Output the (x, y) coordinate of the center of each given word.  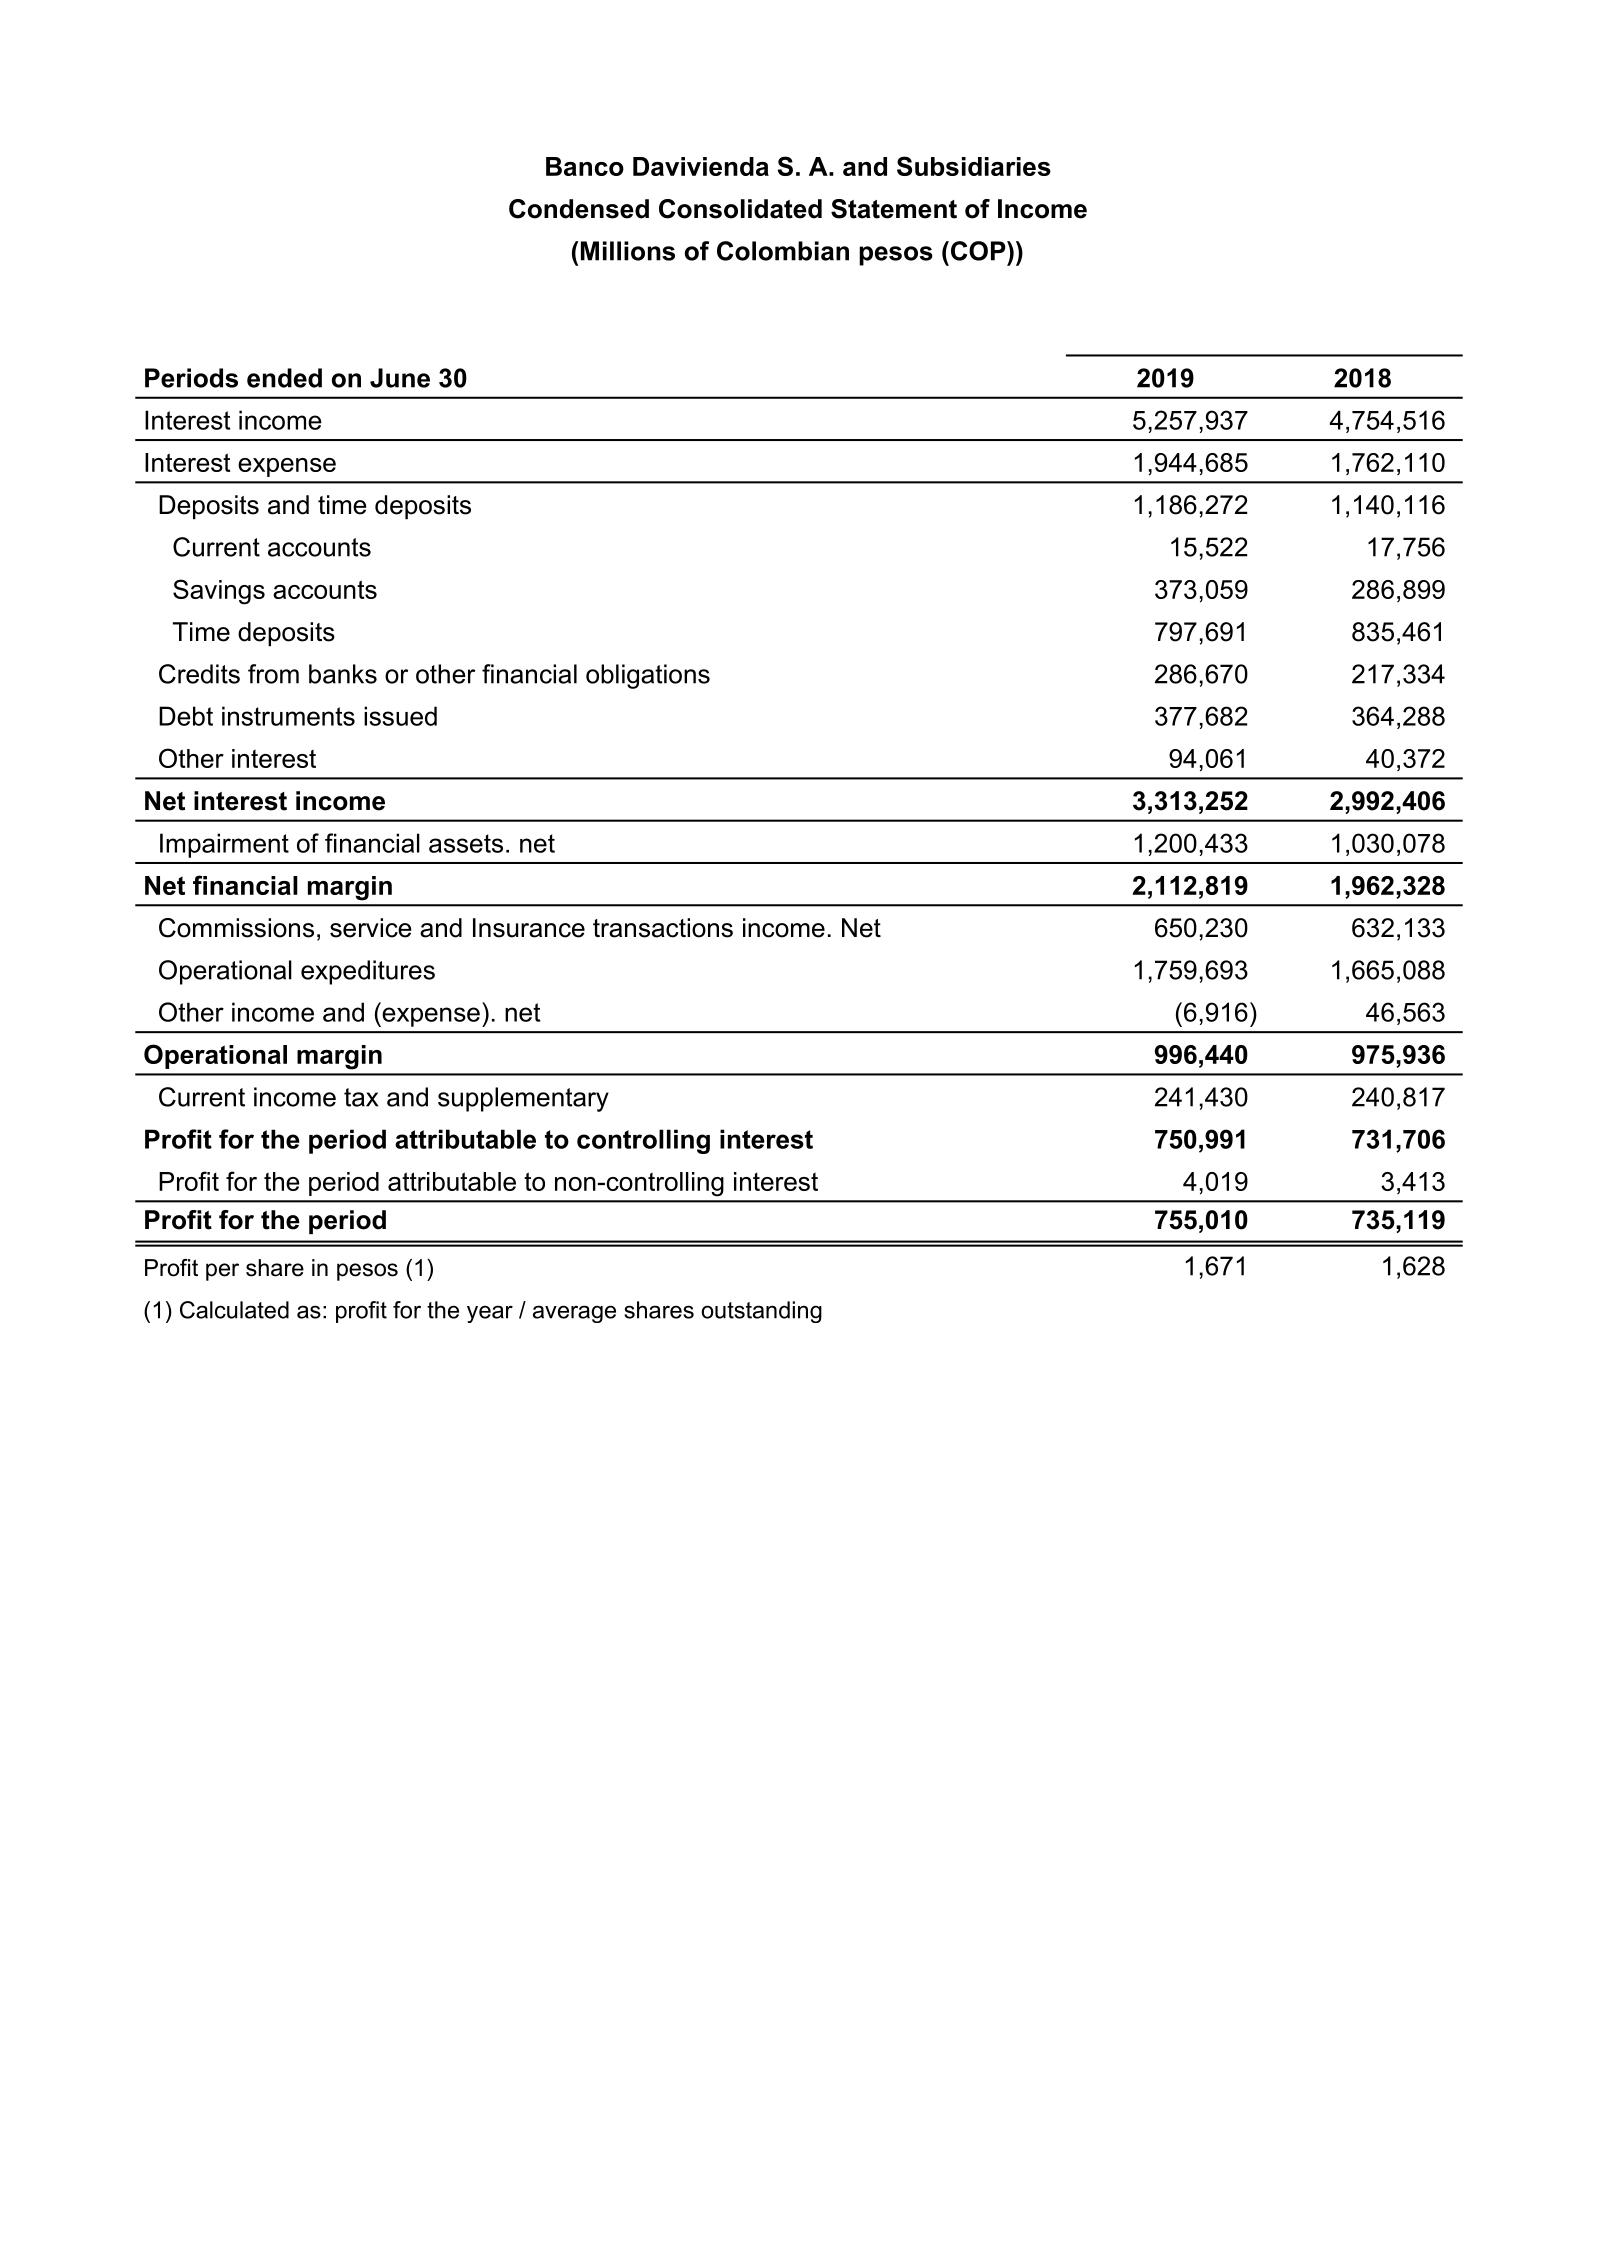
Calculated (234, 1310)
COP (978, 251)
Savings (219, 592)
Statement (894, 209)
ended (284, 378)
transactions (663, 928)
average (574, 1314)
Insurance (529, 928)
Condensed (579, 209)
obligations (648, 676)
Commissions (236, 928)
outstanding (761, 1312)
